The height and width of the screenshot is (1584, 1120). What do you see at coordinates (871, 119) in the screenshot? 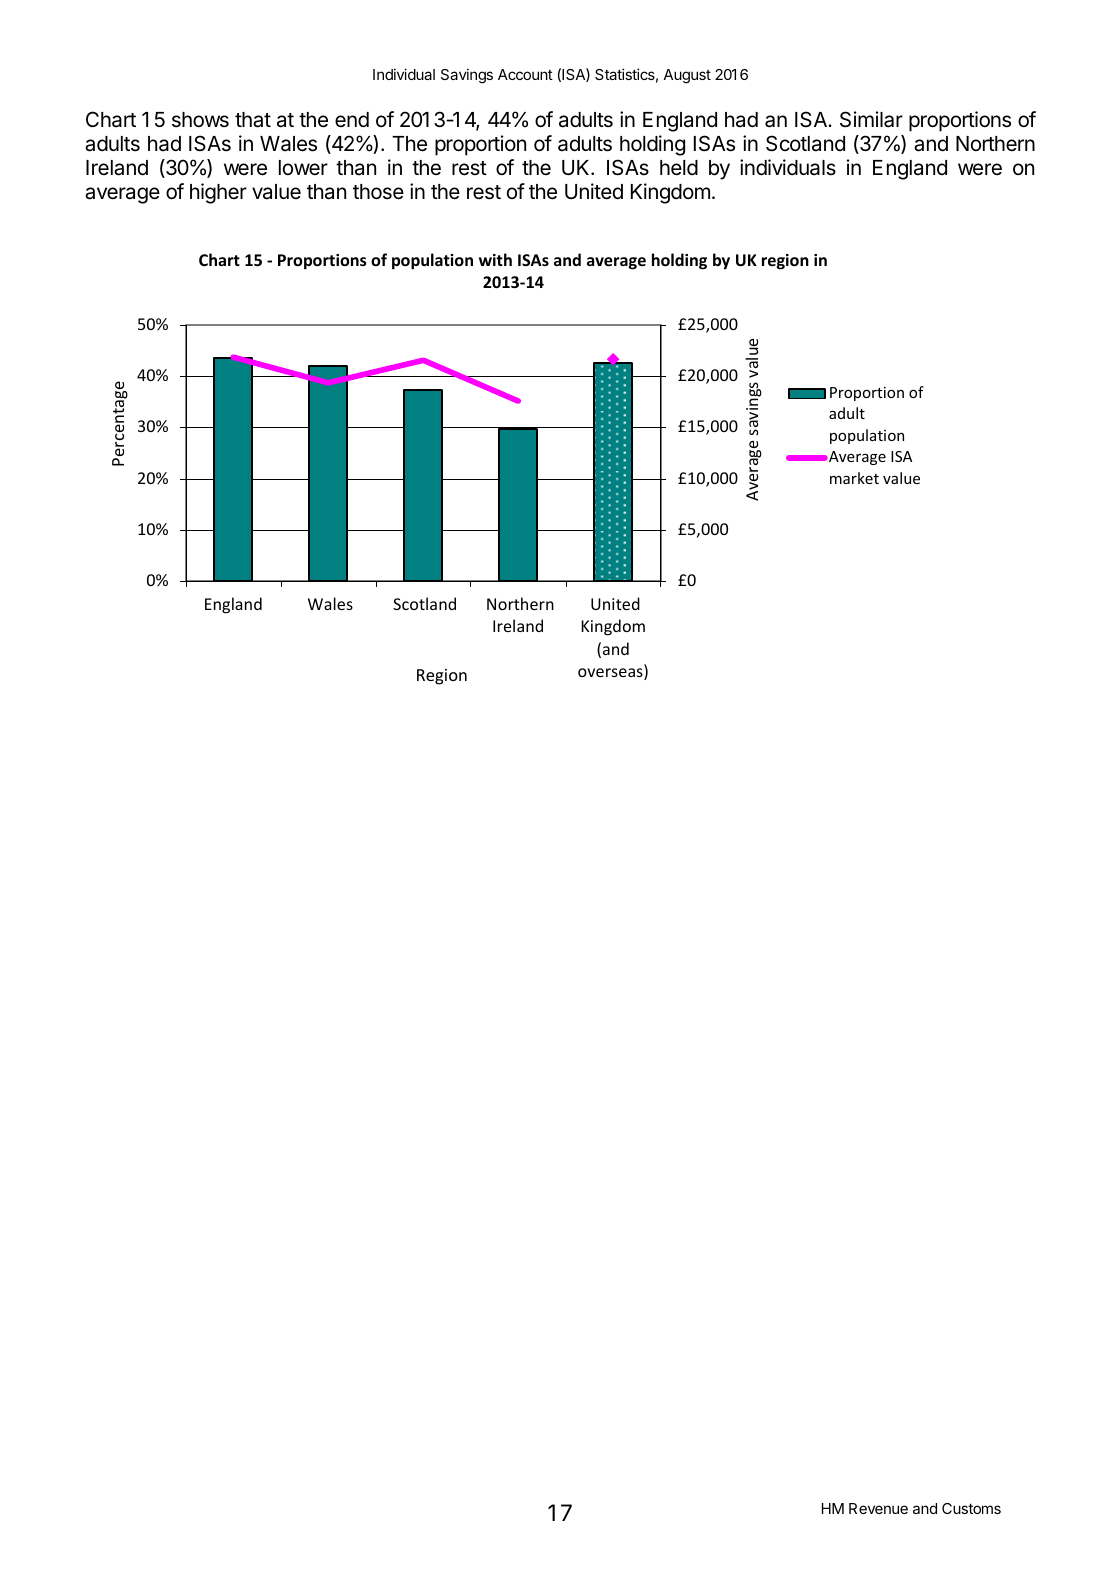
I see `Similar` at bounding box center [871, 119].
